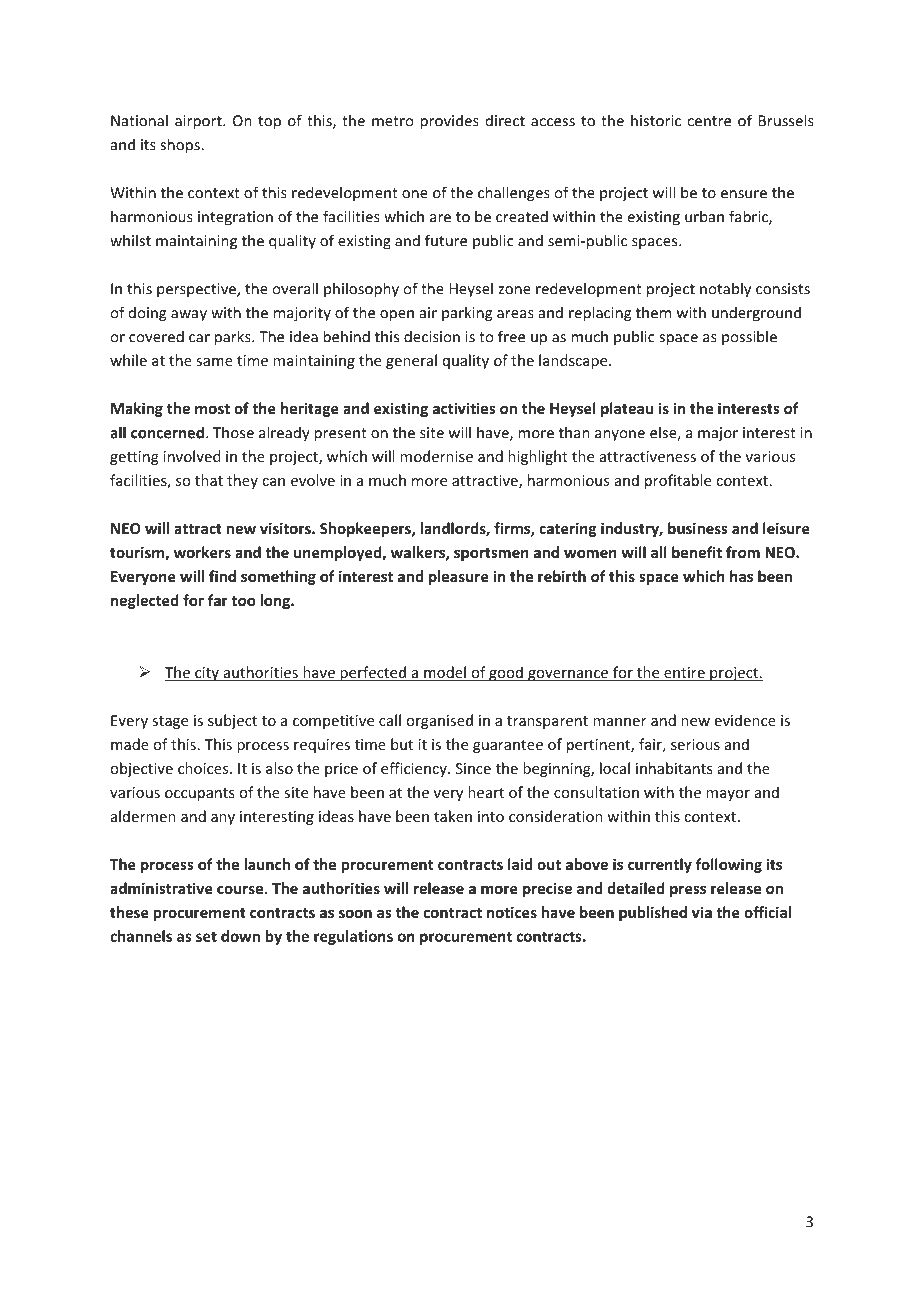 This document has height=1308, width=924. I want to click on set, so click(206, 936).
